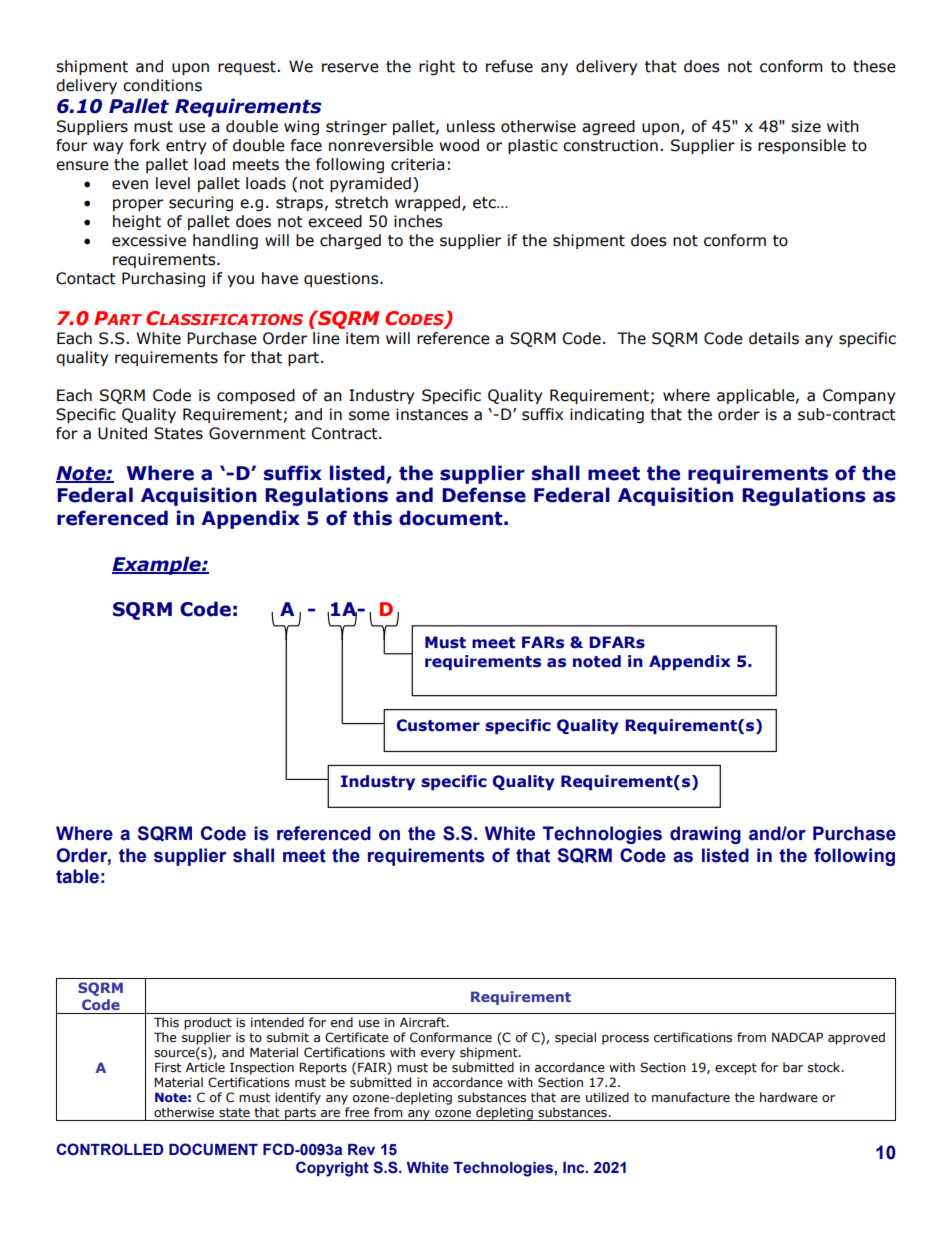  Describe the element at coordinates (806, 126) in the document. I see `size` at that location.
